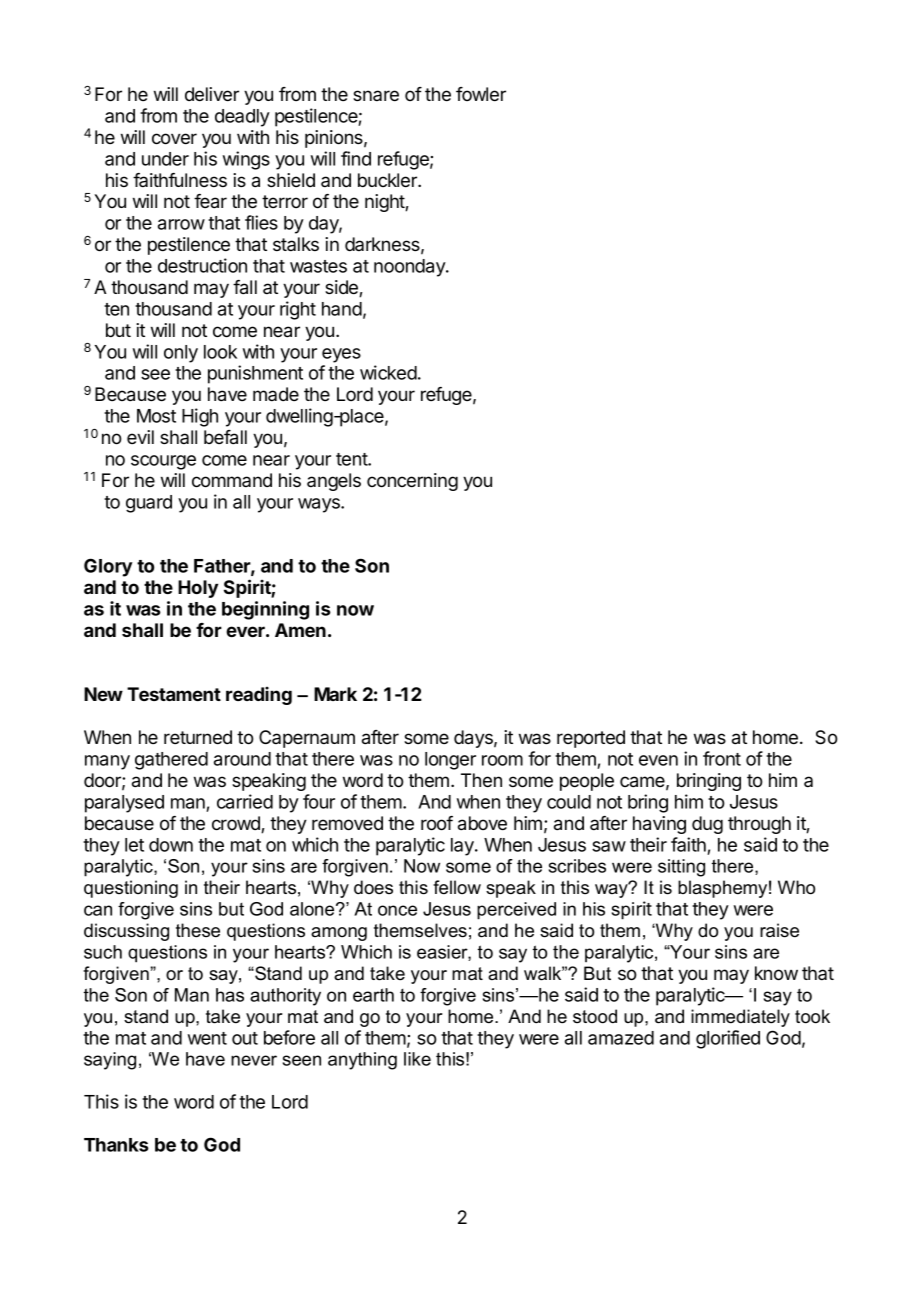 The image size is (924, 1308). What do you see at coordinates (171, 845) in the screenshot?
I see `down` at bounding box center [171, 845].
